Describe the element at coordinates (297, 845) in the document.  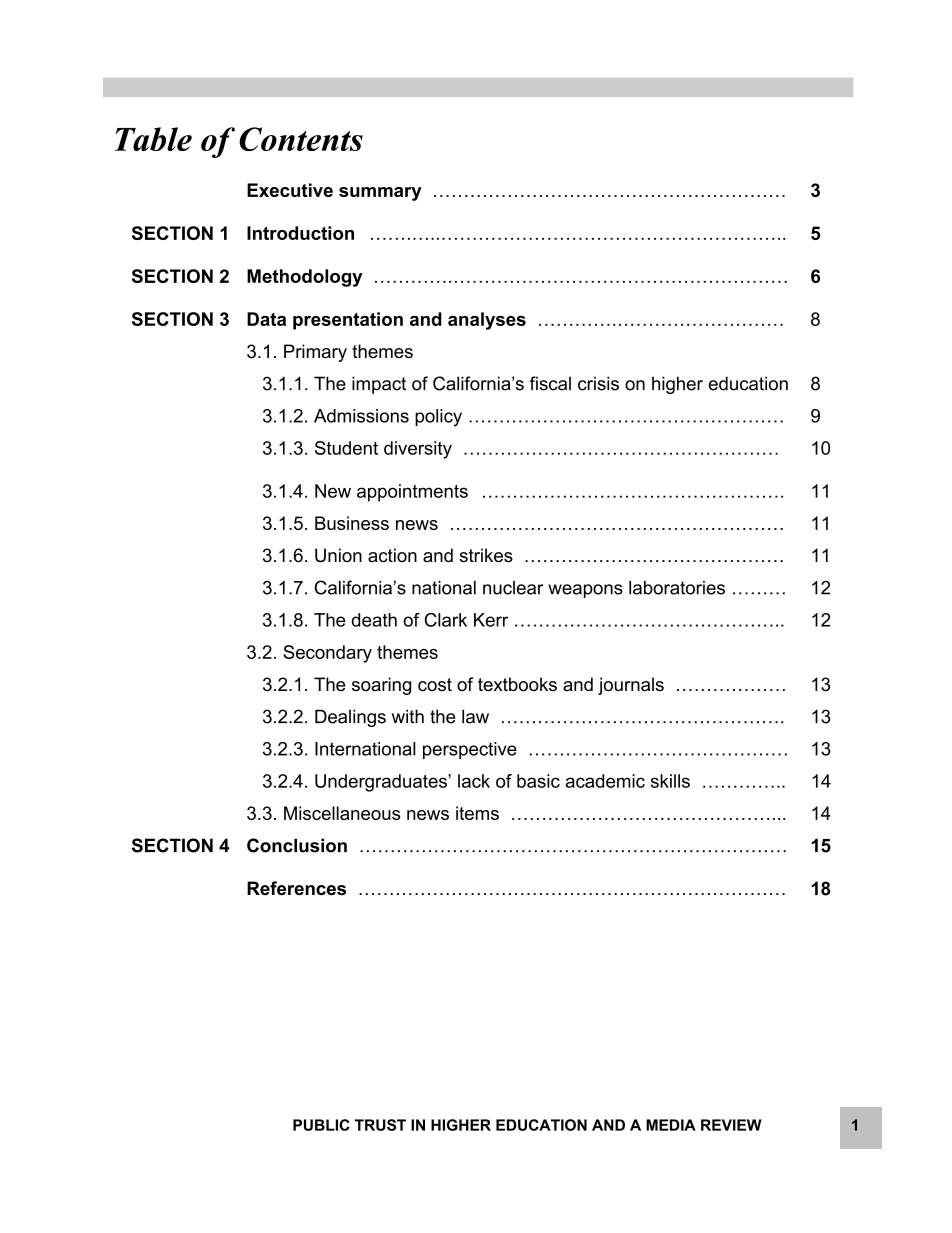
I see `Conclusion` at that location.
